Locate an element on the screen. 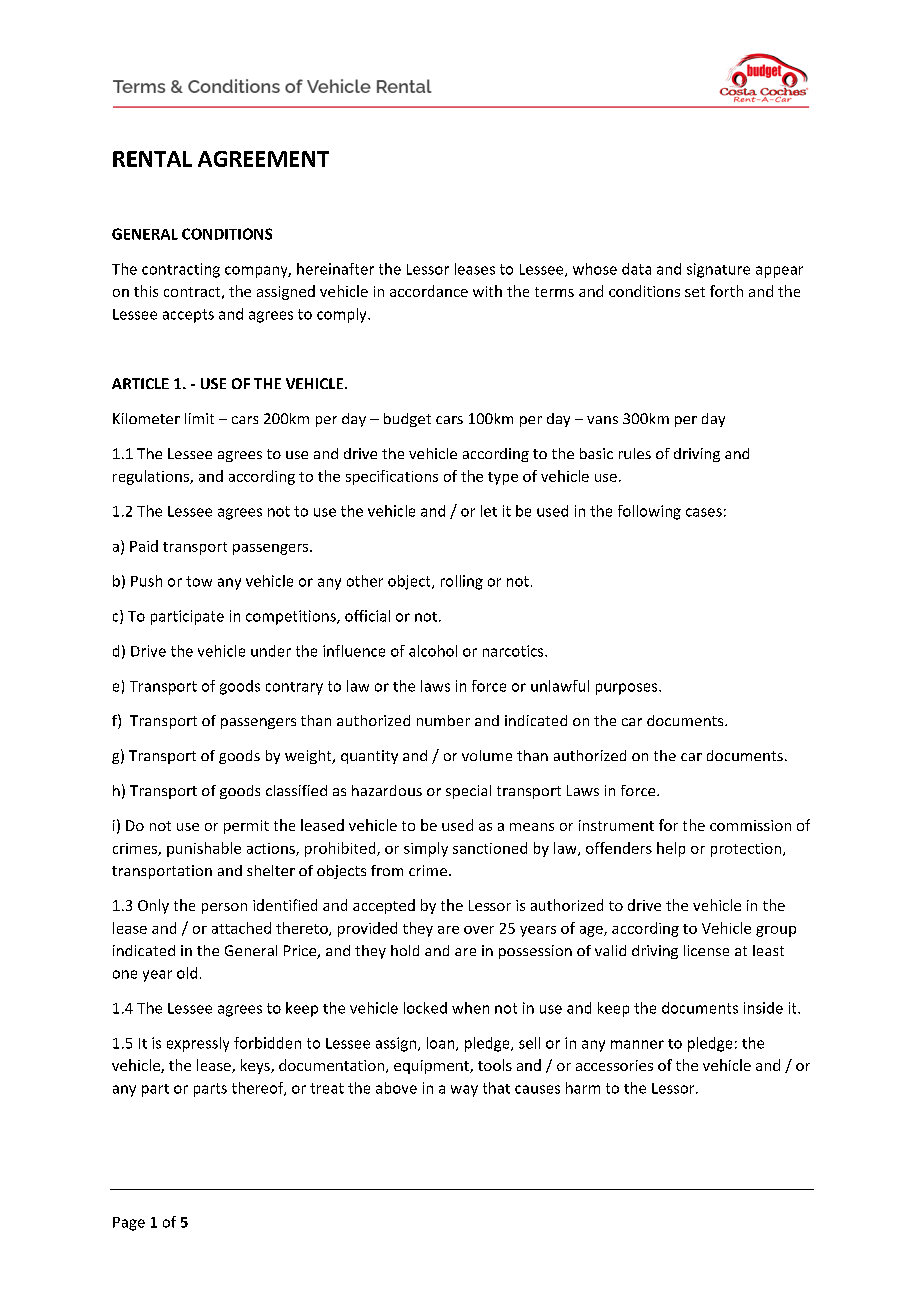  help is located at coordinates (671, 849).
